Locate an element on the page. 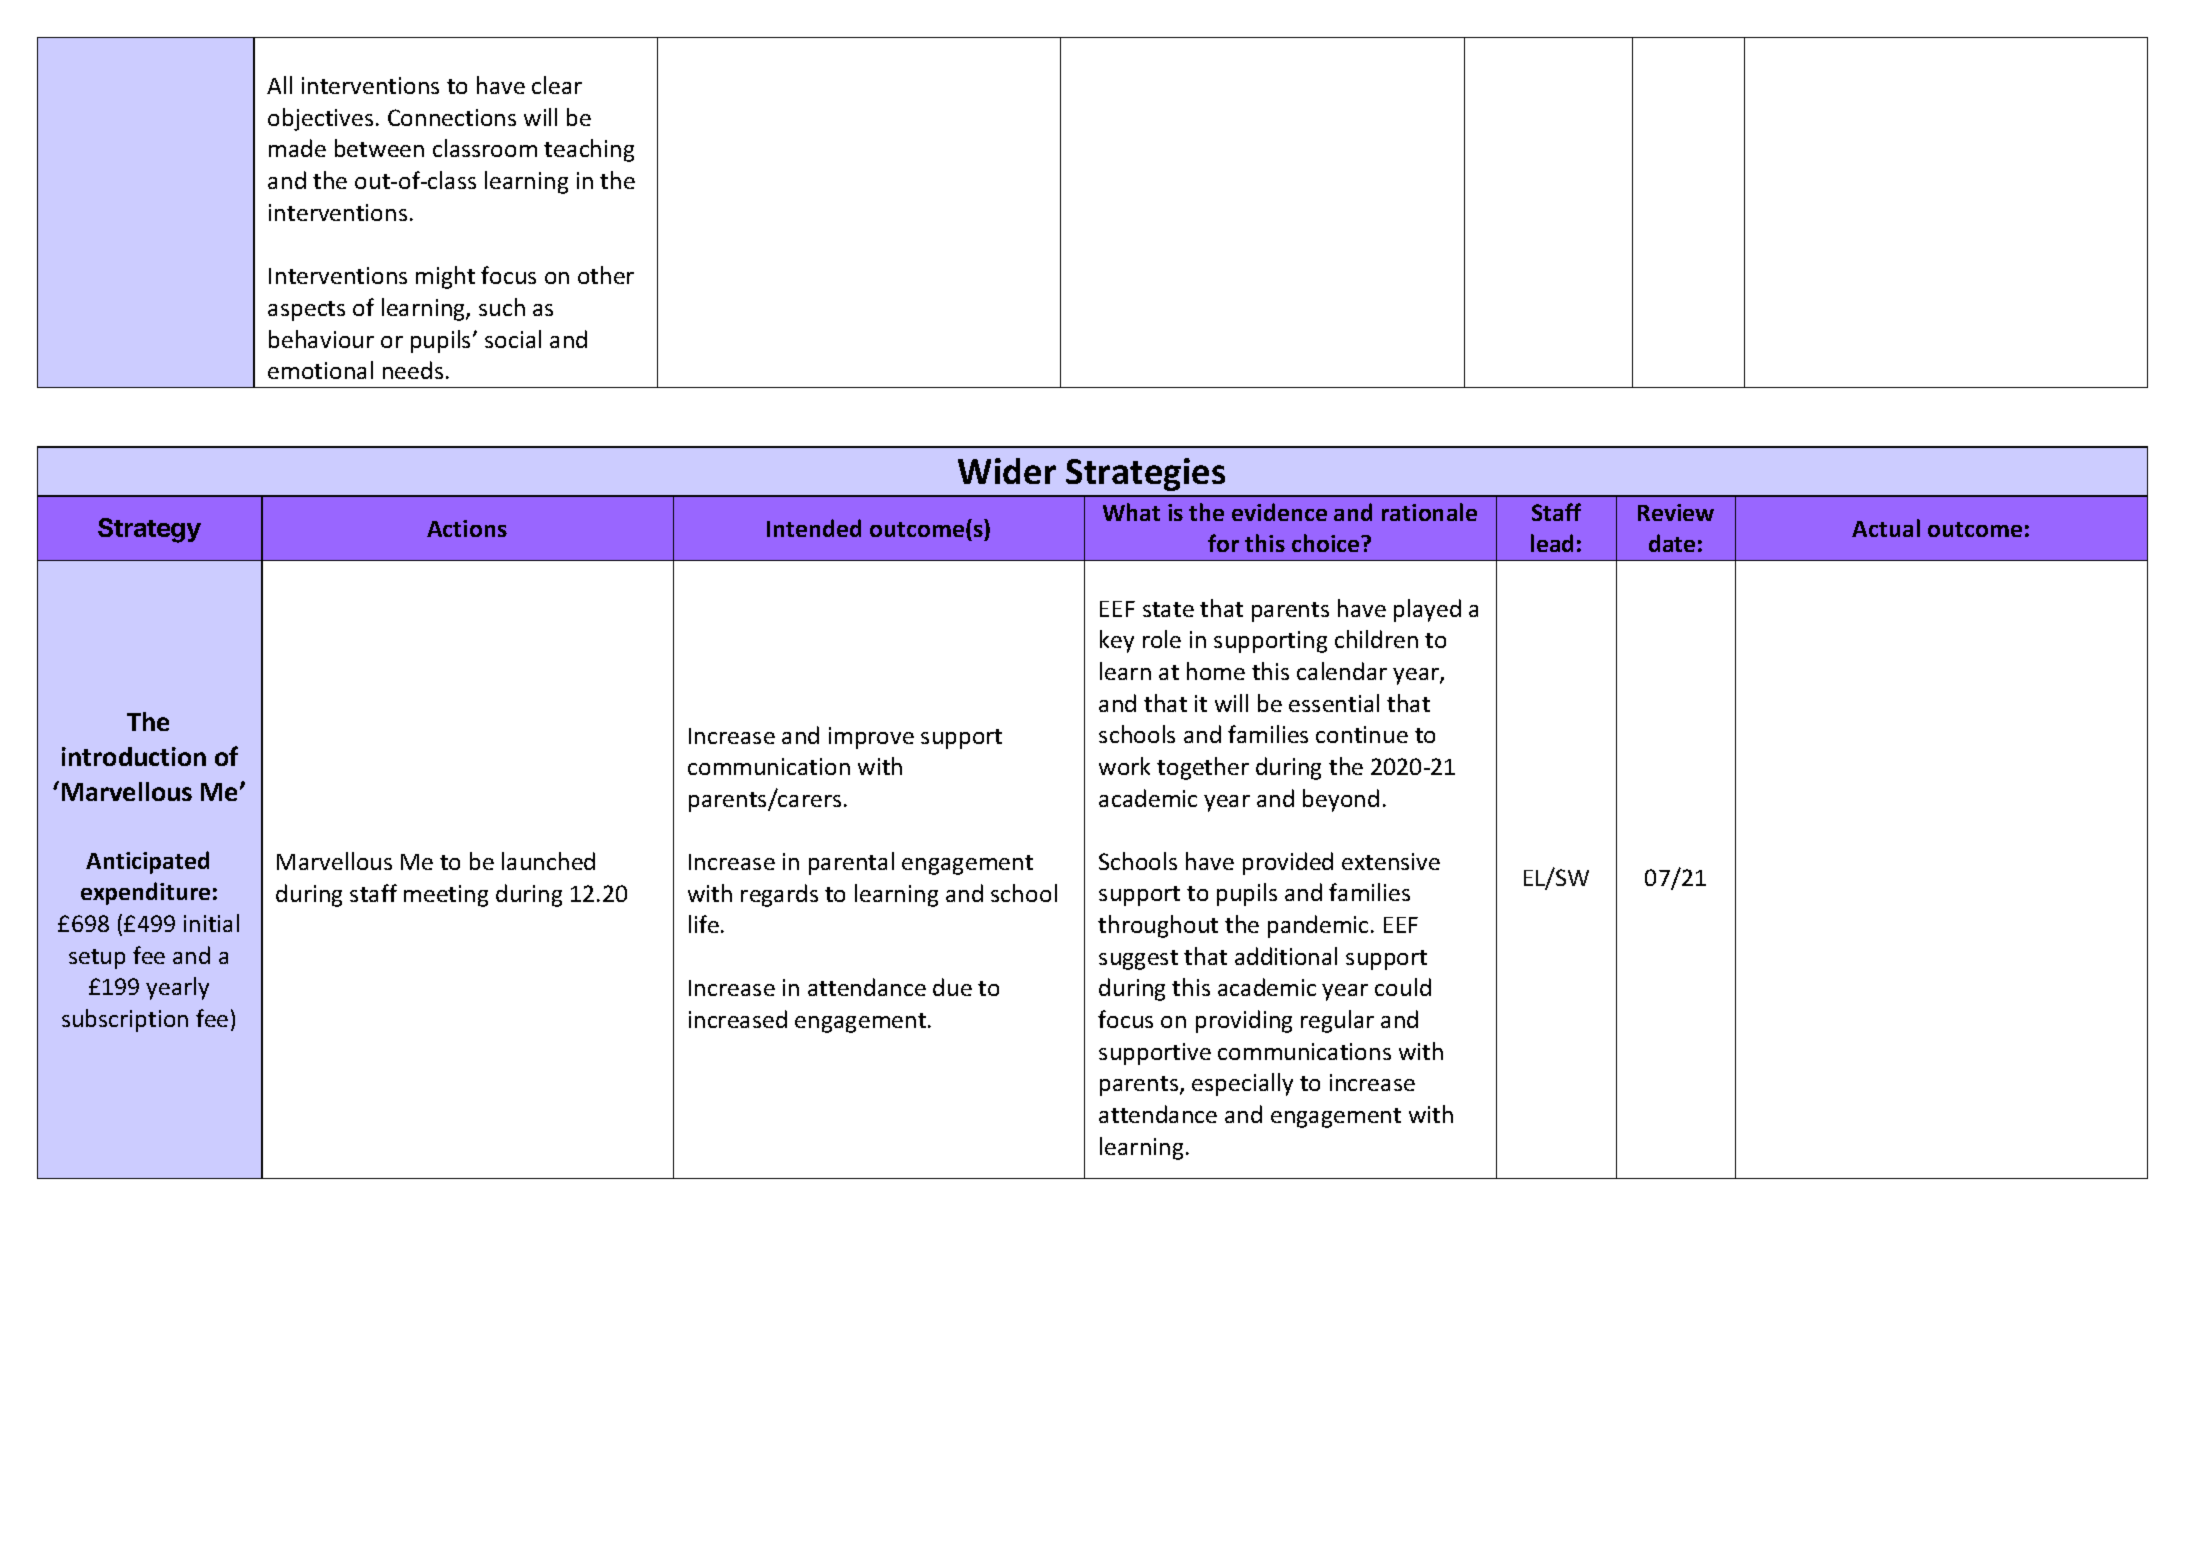 The image size is (2185, 1545). date is located at coordinates (1672, 543).
